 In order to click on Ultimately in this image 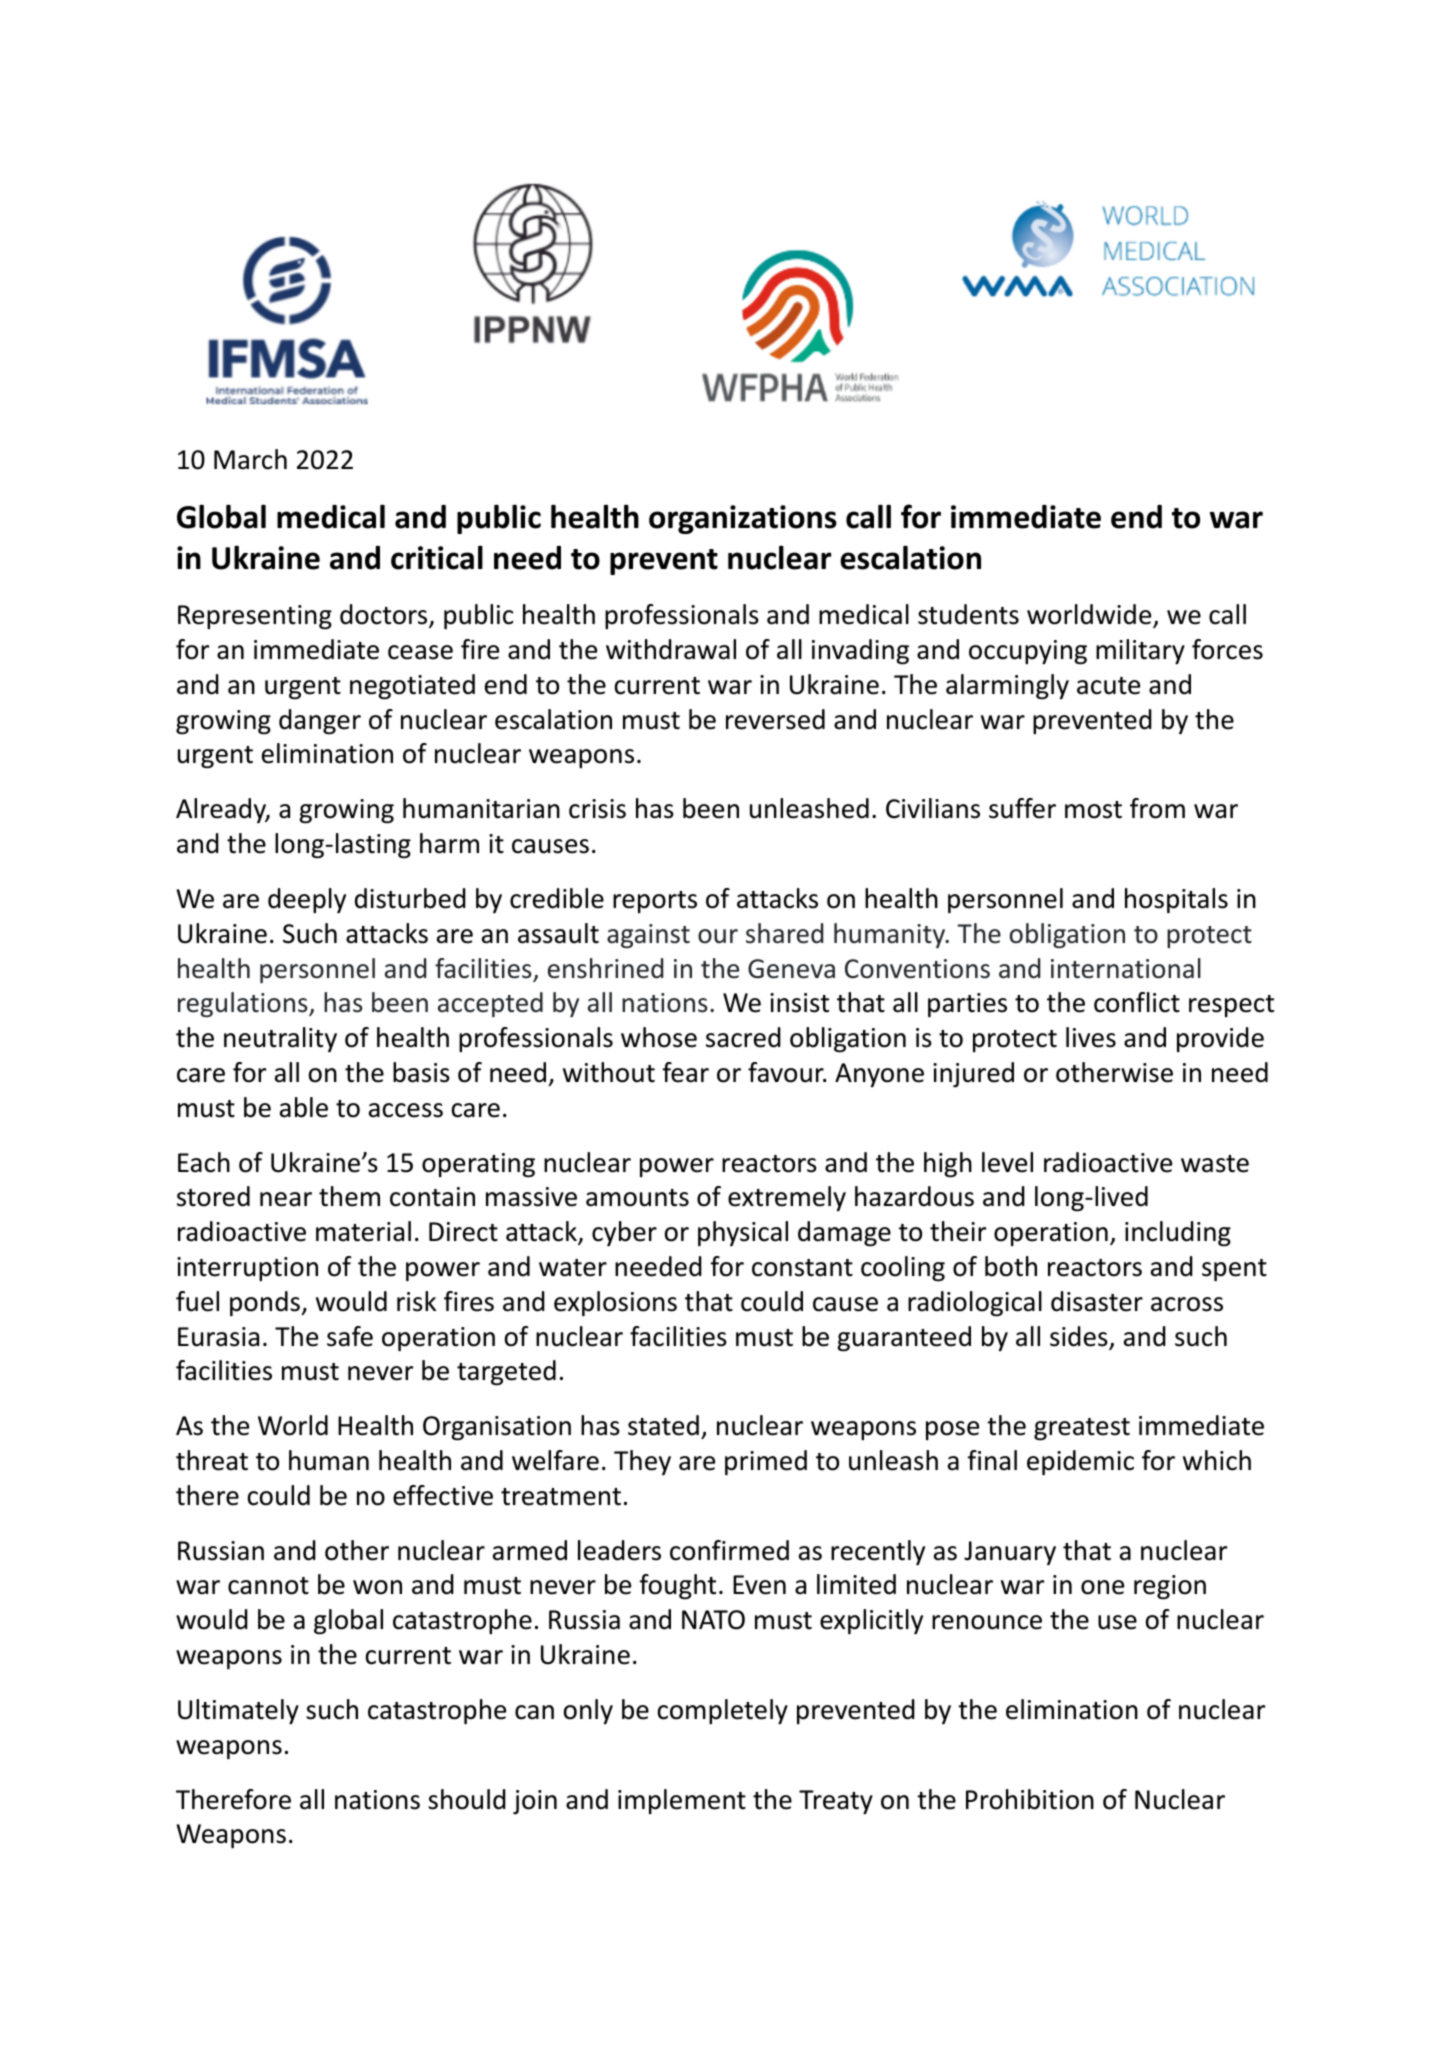, I will do `click(238, 1711)`.
